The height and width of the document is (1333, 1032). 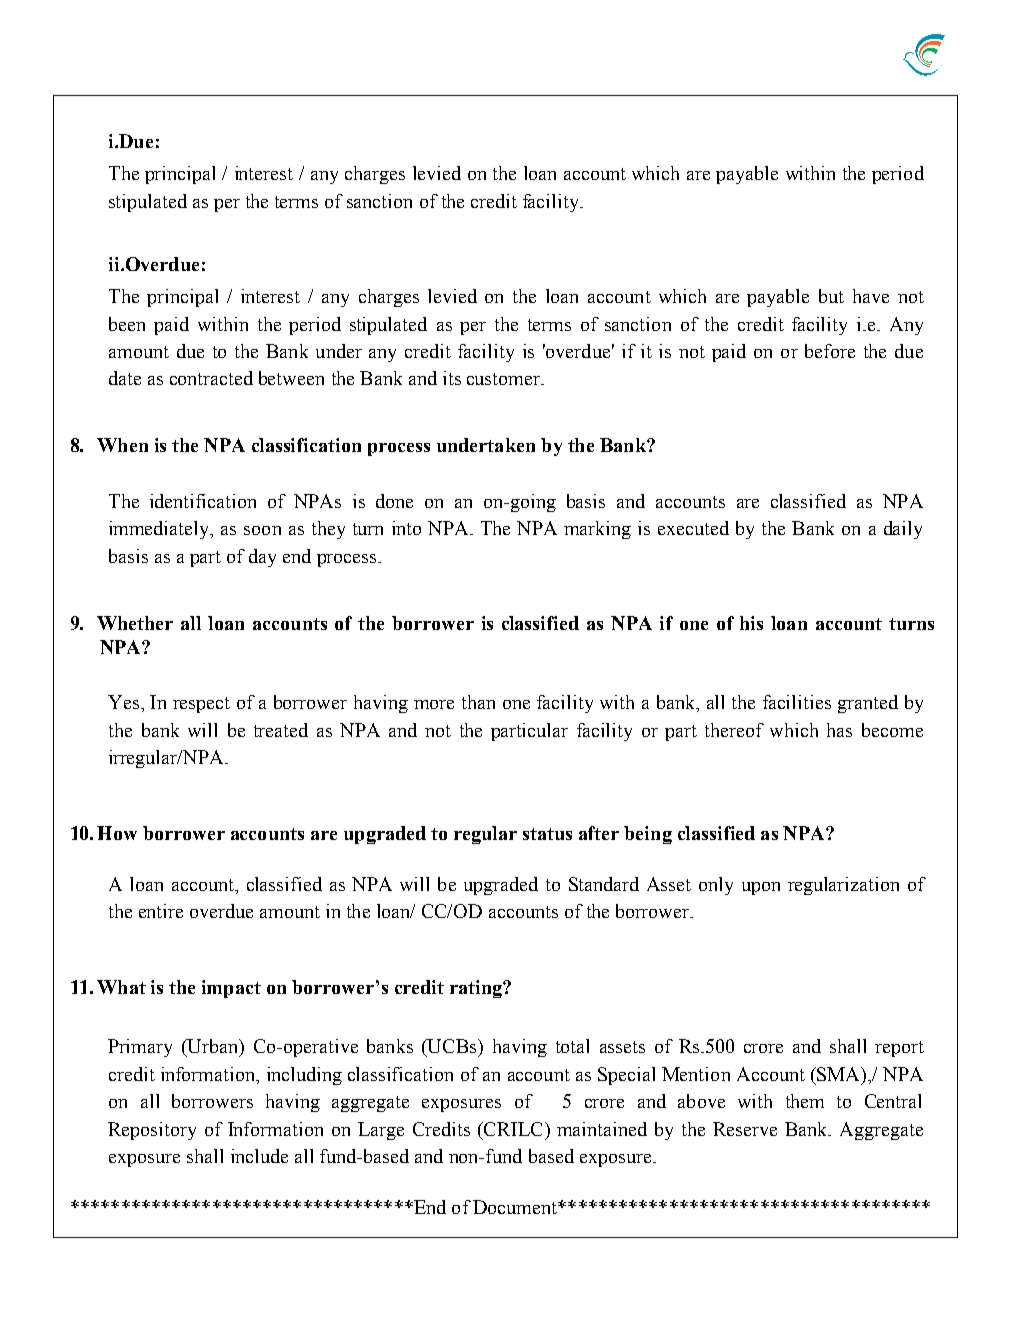 What do you see at coordinates (761, 888) in the document?
I see `upon` at bounding box center [761, 888].
